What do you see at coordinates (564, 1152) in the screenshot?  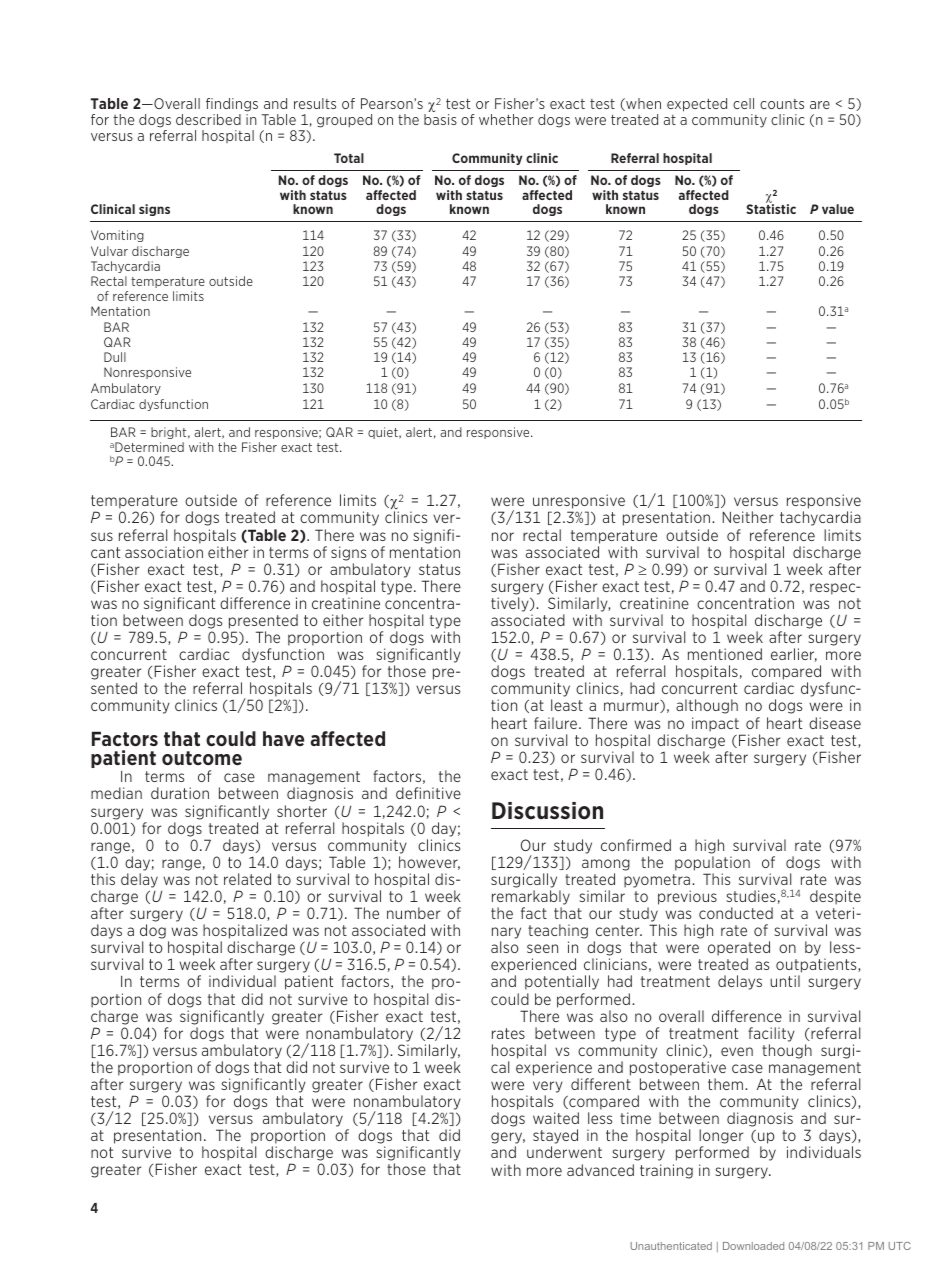 I see `underwent` at bounding box center [564, 1152].
